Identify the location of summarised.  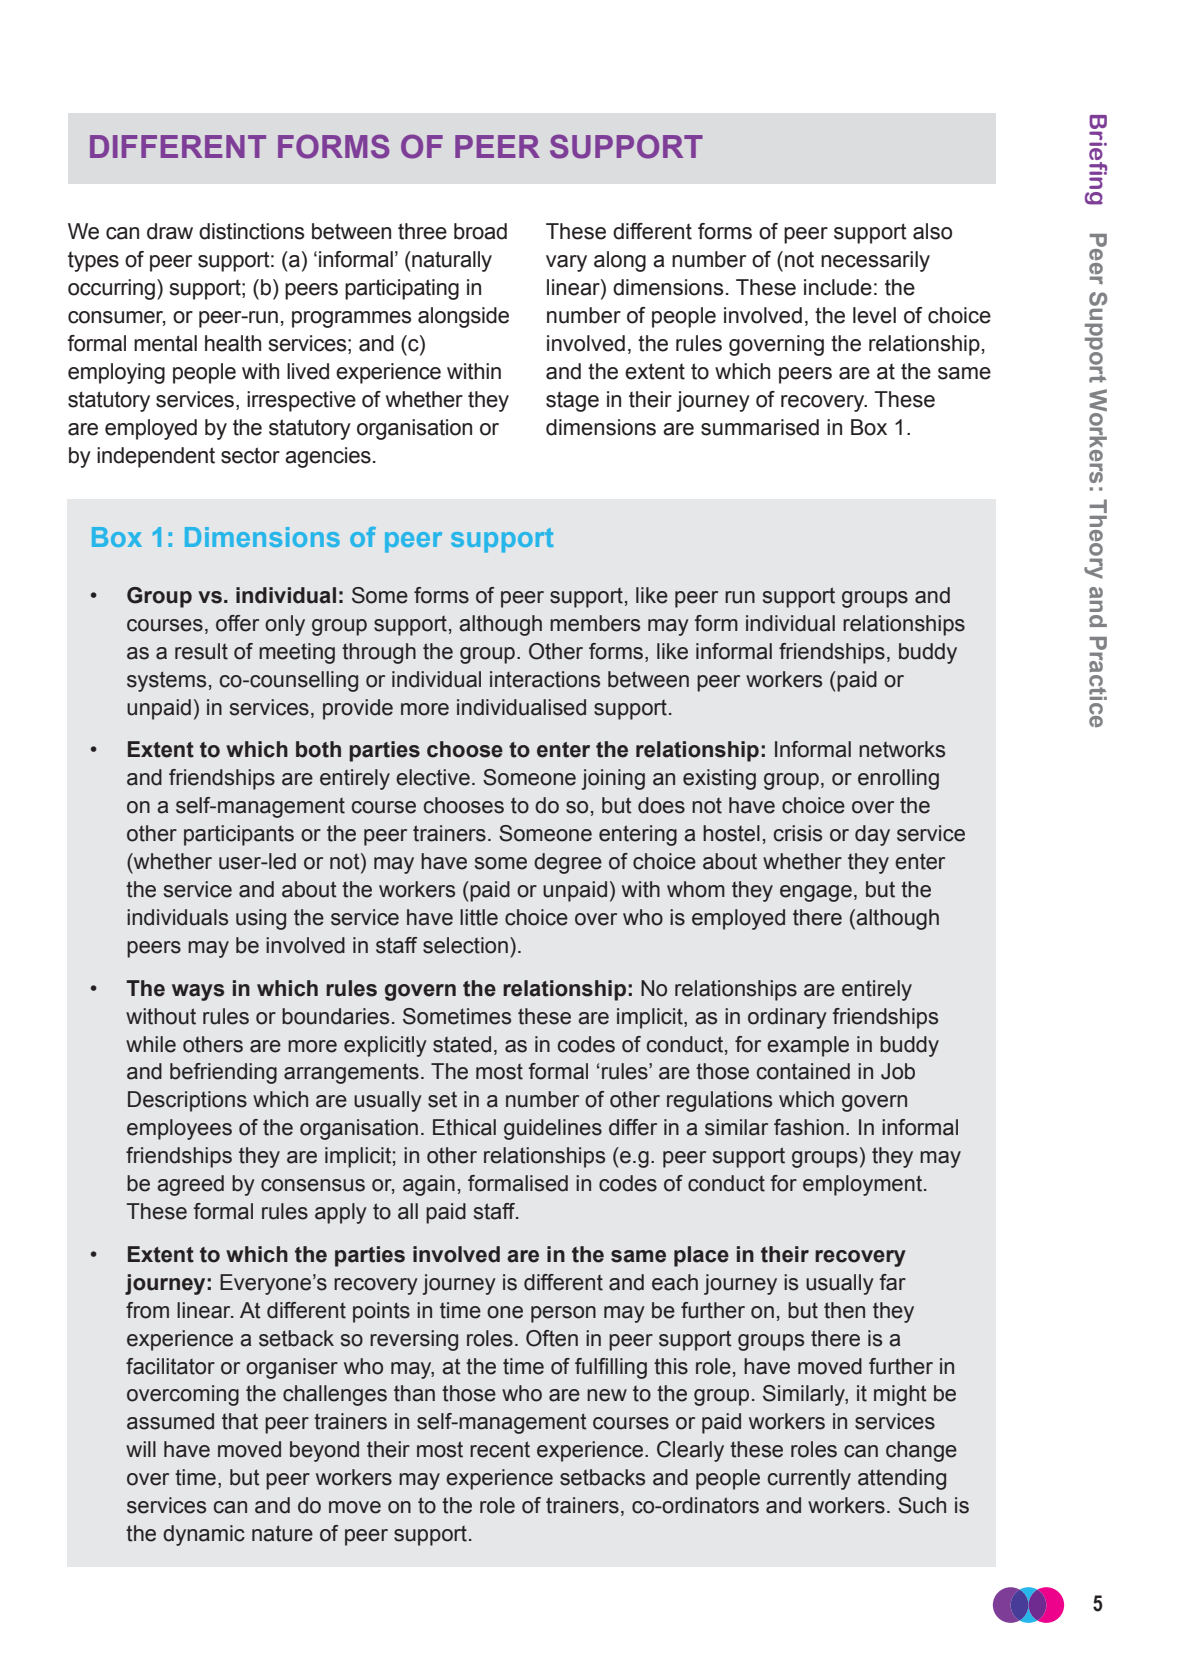
(760, 427).
